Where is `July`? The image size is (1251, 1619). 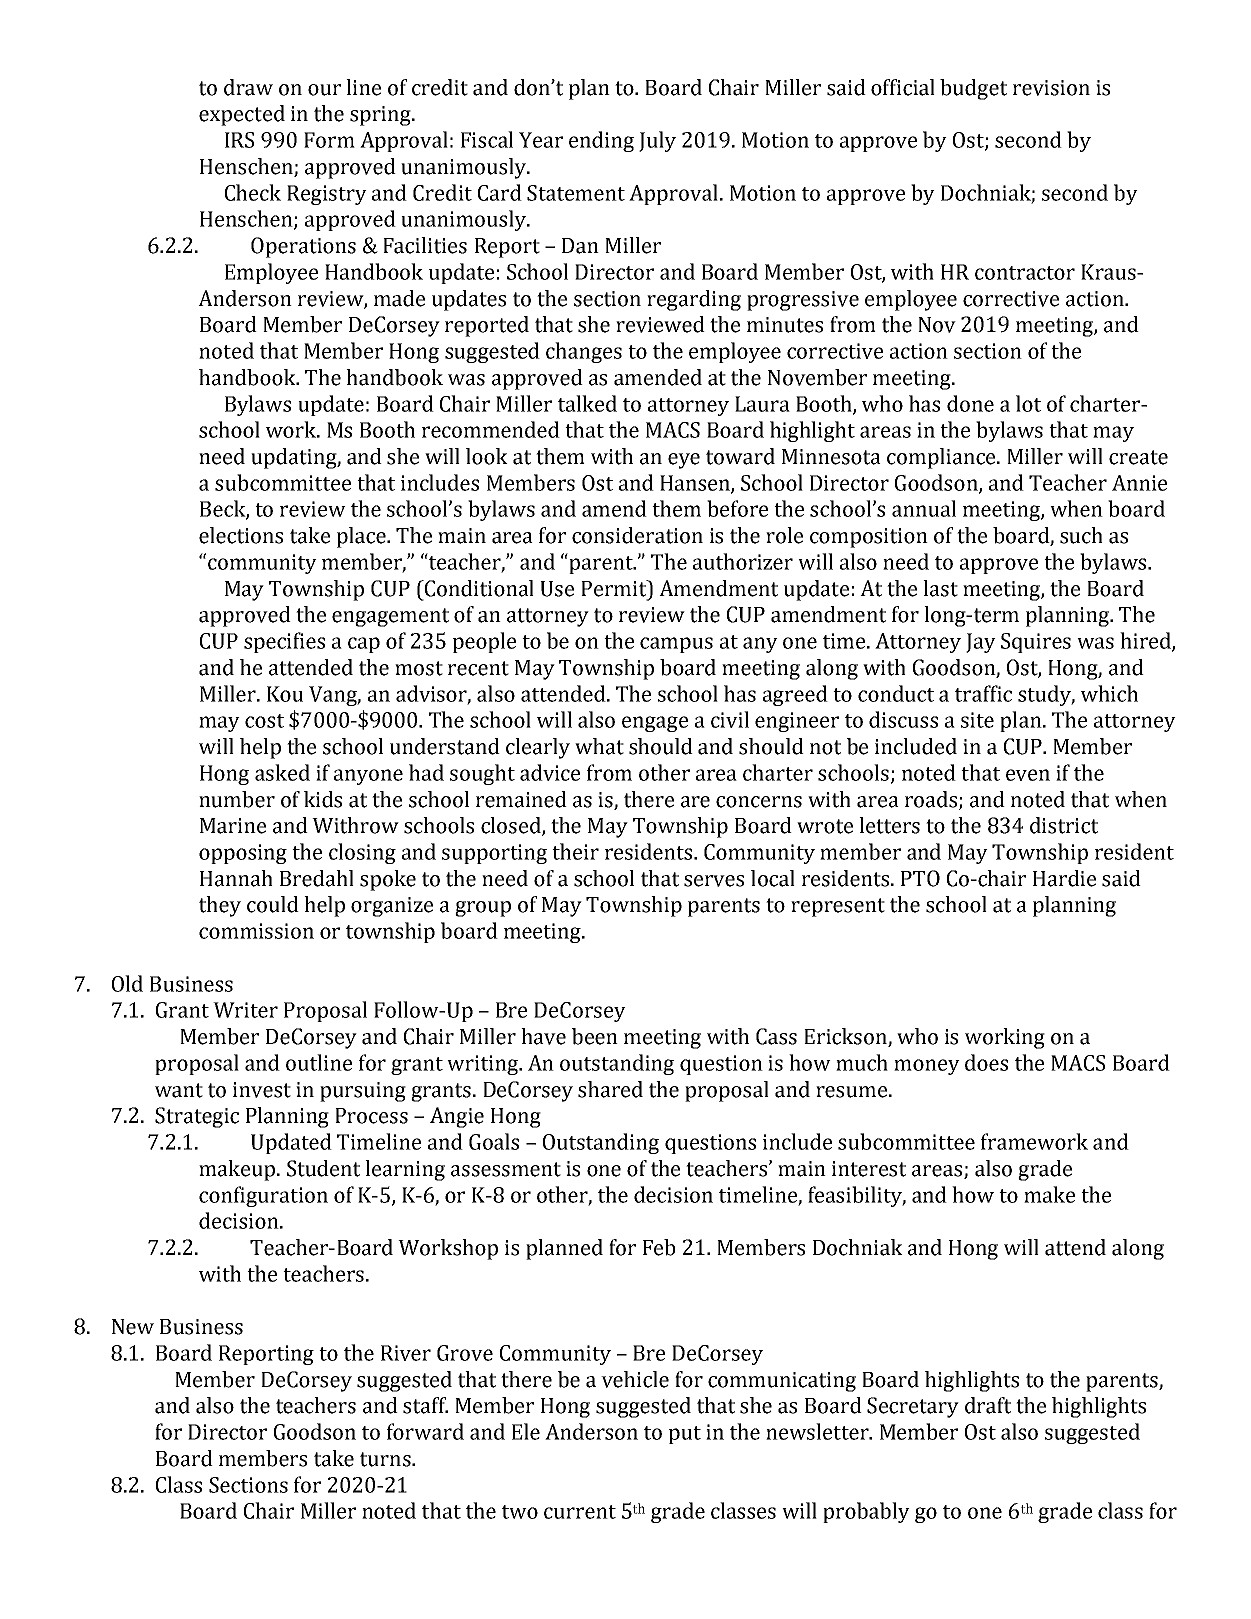 July is located at coordinates (657, 141).
